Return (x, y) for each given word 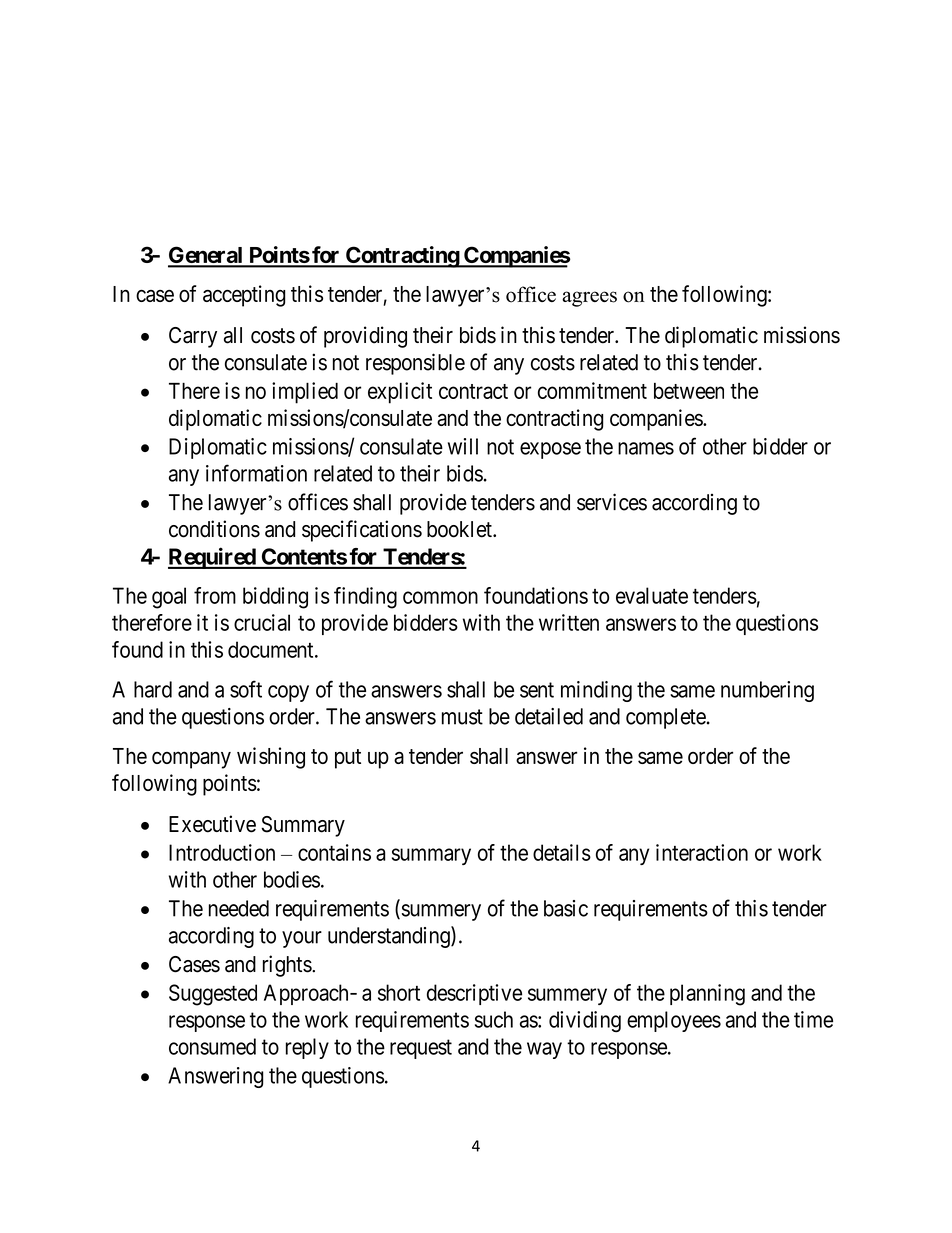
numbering (767, 691)
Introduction (222, 852)
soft (246, 689)
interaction (702, 852)
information (256, 473)
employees (674, 1021)
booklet (460, 529)
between (689, 390)
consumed (212, 1046)
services (612, 502)
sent (537, 690)
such (494, 1019)
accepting (244, 296)
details (562, 852)
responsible (415, 364)
